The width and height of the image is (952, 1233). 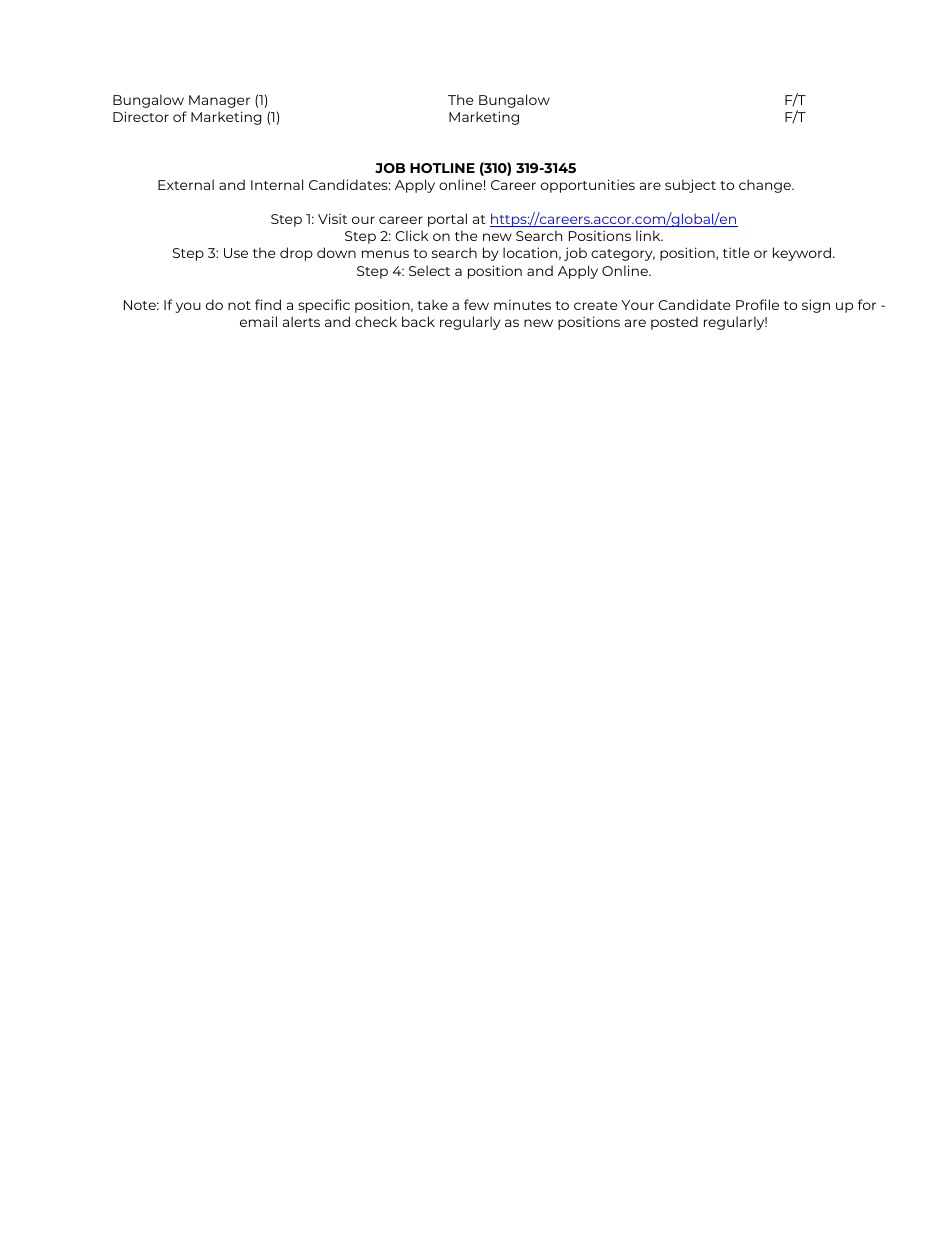 I want to click on minutes, so click(x=522, y=304).
